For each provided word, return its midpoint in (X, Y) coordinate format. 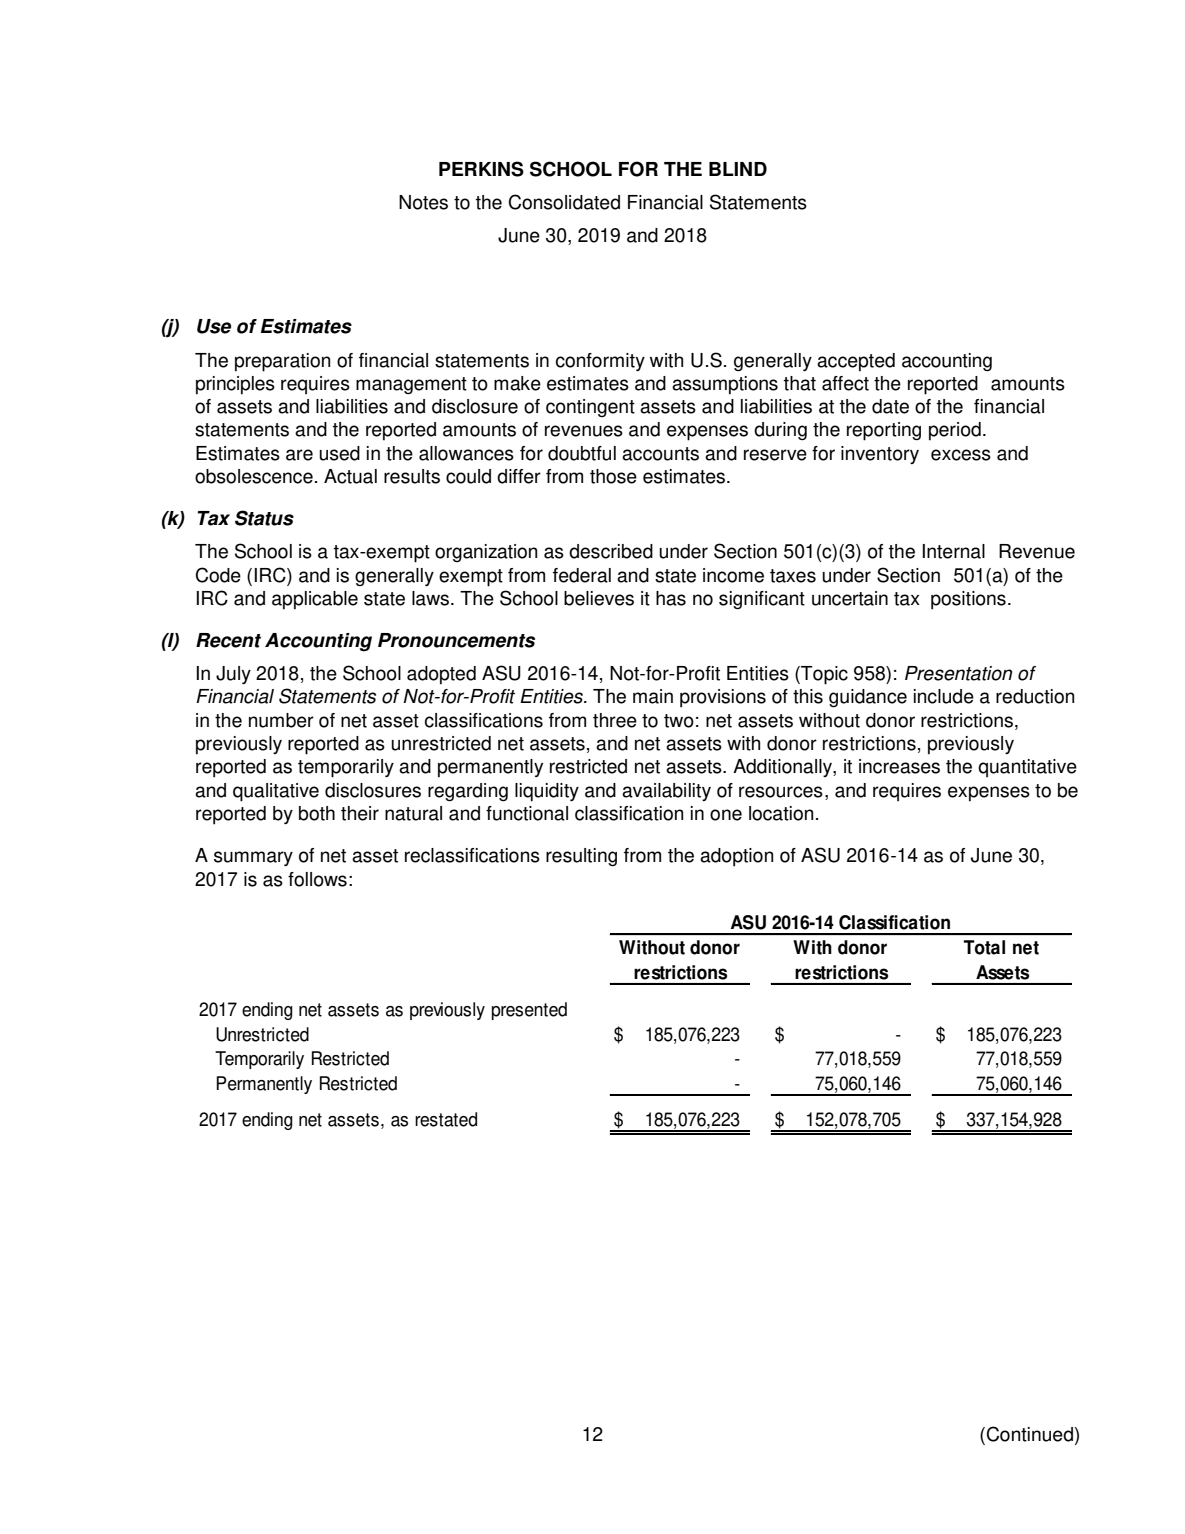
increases (899, 766)
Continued (1028, 1435)
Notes (423, 202)
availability (666, 792)
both (317, 813)
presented (529, 1011)
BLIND (738, 169)
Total (984, 947)
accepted (856, 362)
